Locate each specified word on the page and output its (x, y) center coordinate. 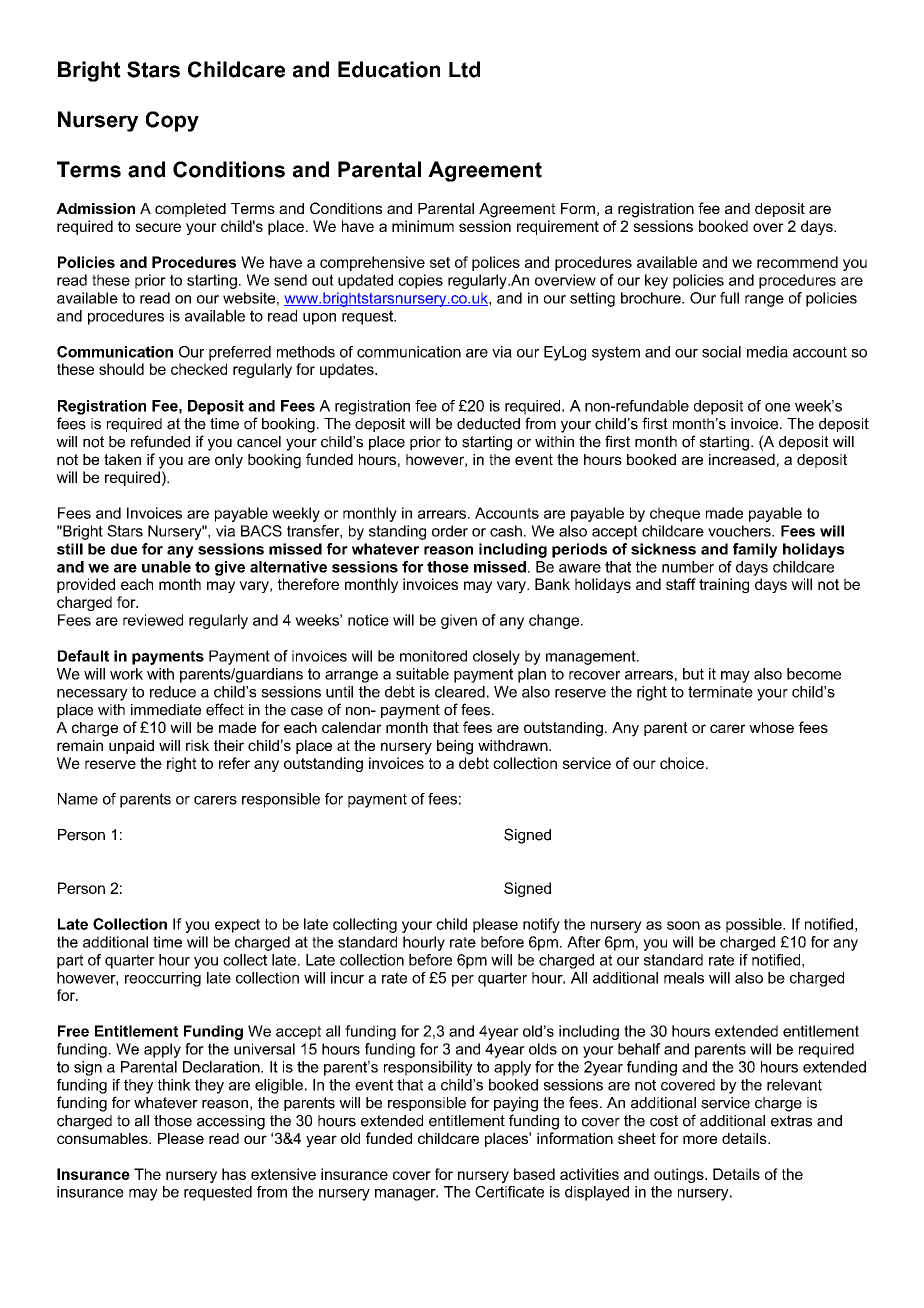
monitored (433, 656)
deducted (488, 424)
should (121, 369)
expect (237, 926)
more (700, 1139)
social (721, 352)
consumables (103, 1138)
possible (755, 925)
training (724, 585)
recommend (797, 262)
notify (541, 925)
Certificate (509, 1192)
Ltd (464, 69)
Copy (172, 121)
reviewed (153, 620)
